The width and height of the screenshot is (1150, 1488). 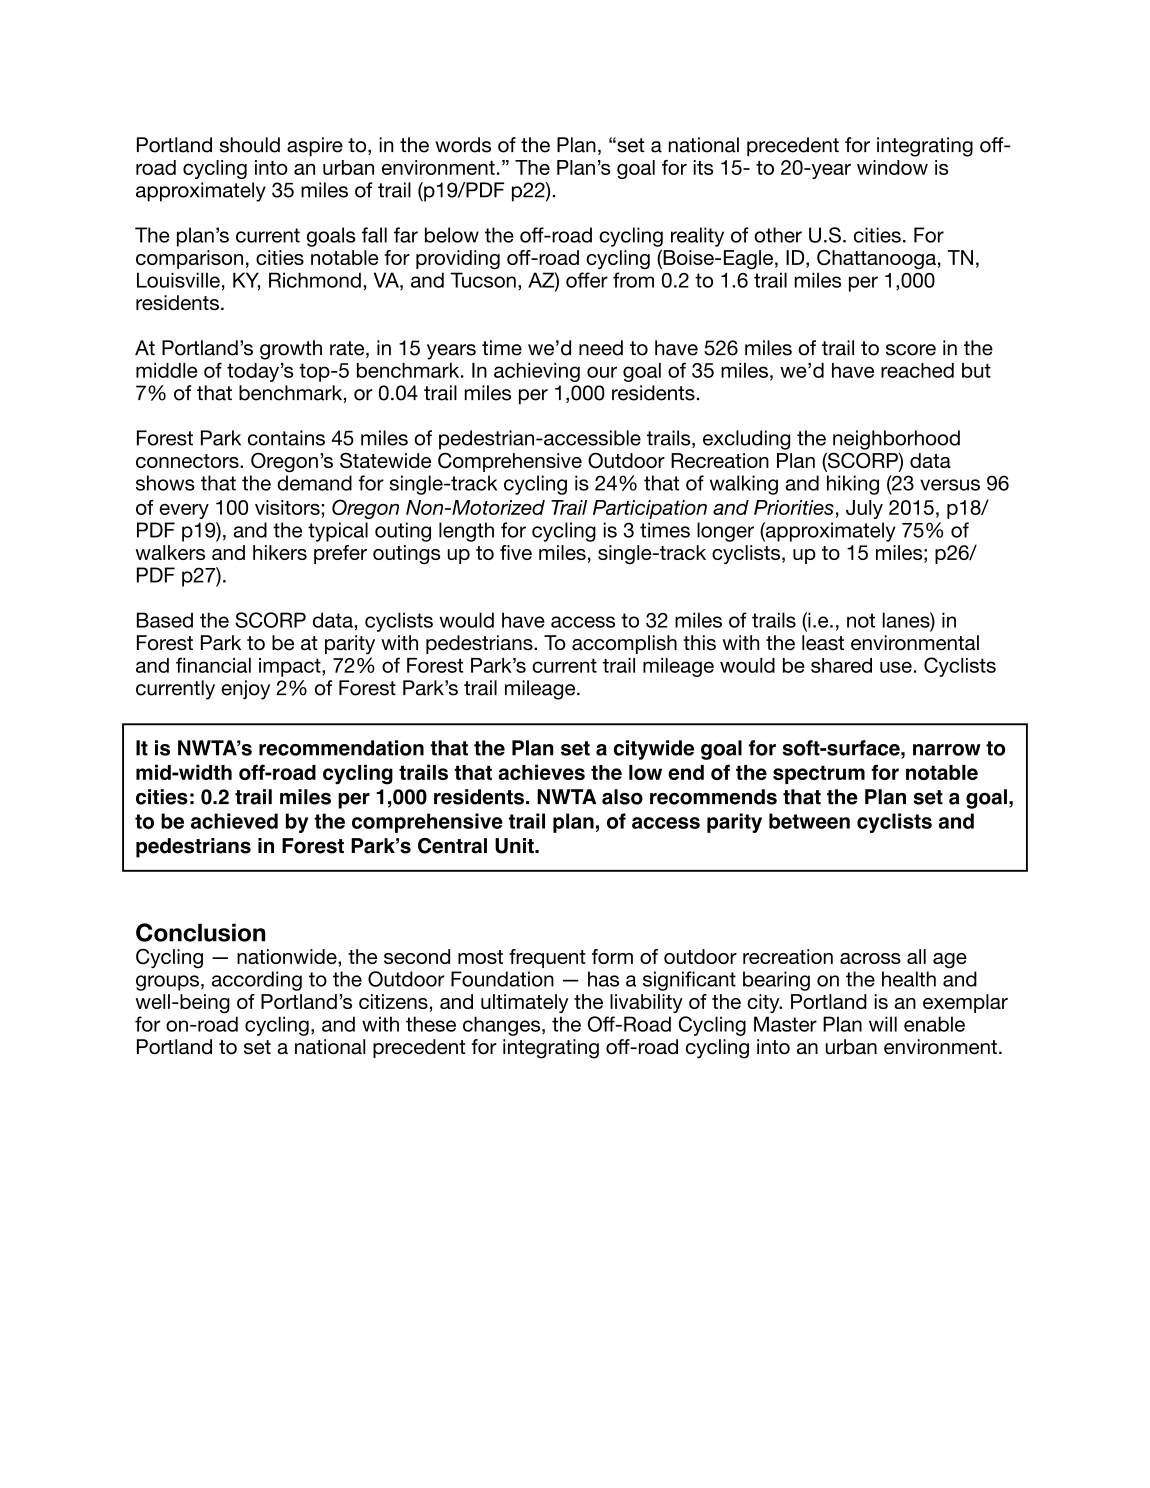 What do you see at coordinates (250, 145) in the screenshot?
I see `should` at bounding box center [250, 145].
